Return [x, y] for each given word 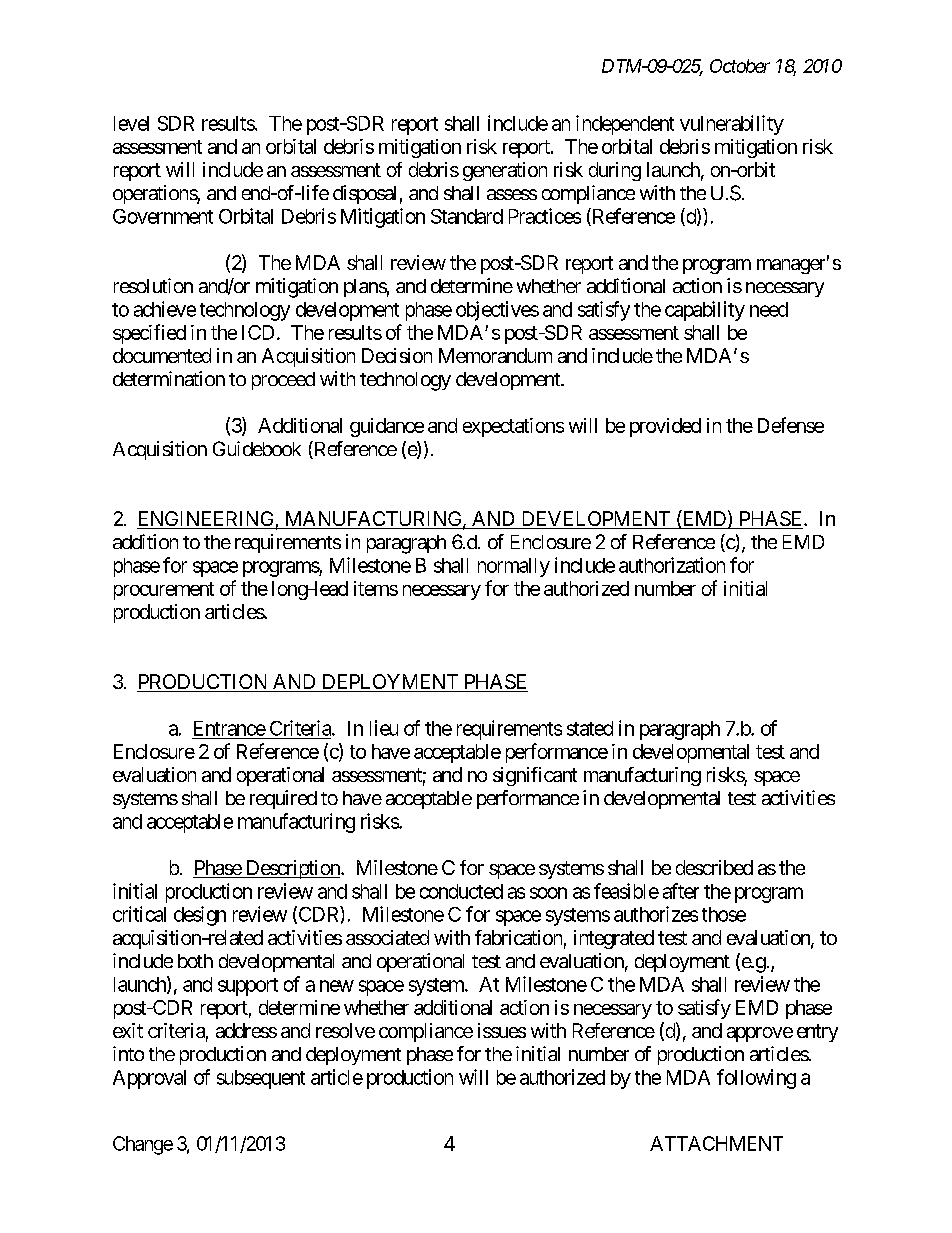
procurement [164, 591]
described [714, 867]
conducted [461, 891]
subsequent [261, 1079]
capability [705, 311]
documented [162, 355]
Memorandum [495, 355]
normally [514, 567]
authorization [672, 565]
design [200, 916]
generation [505, 171]
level [131, 123]
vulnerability [732, 125]
